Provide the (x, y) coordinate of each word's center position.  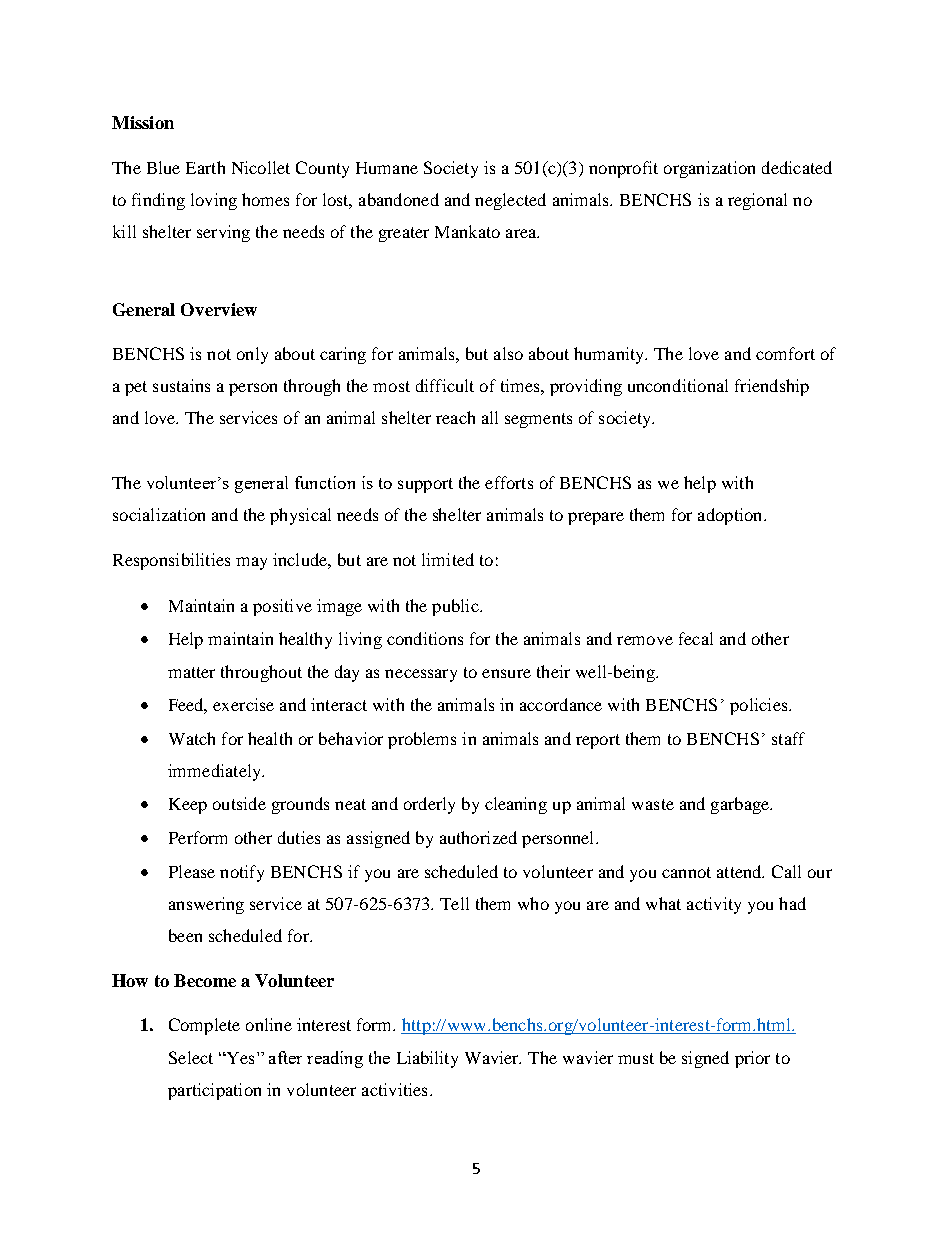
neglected (510, 201)
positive (282, 607)
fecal (696, 638)
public (456, 607)
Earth (205, 167)
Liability (427, 1059)
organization (709, 169)
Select (191, 1057)
